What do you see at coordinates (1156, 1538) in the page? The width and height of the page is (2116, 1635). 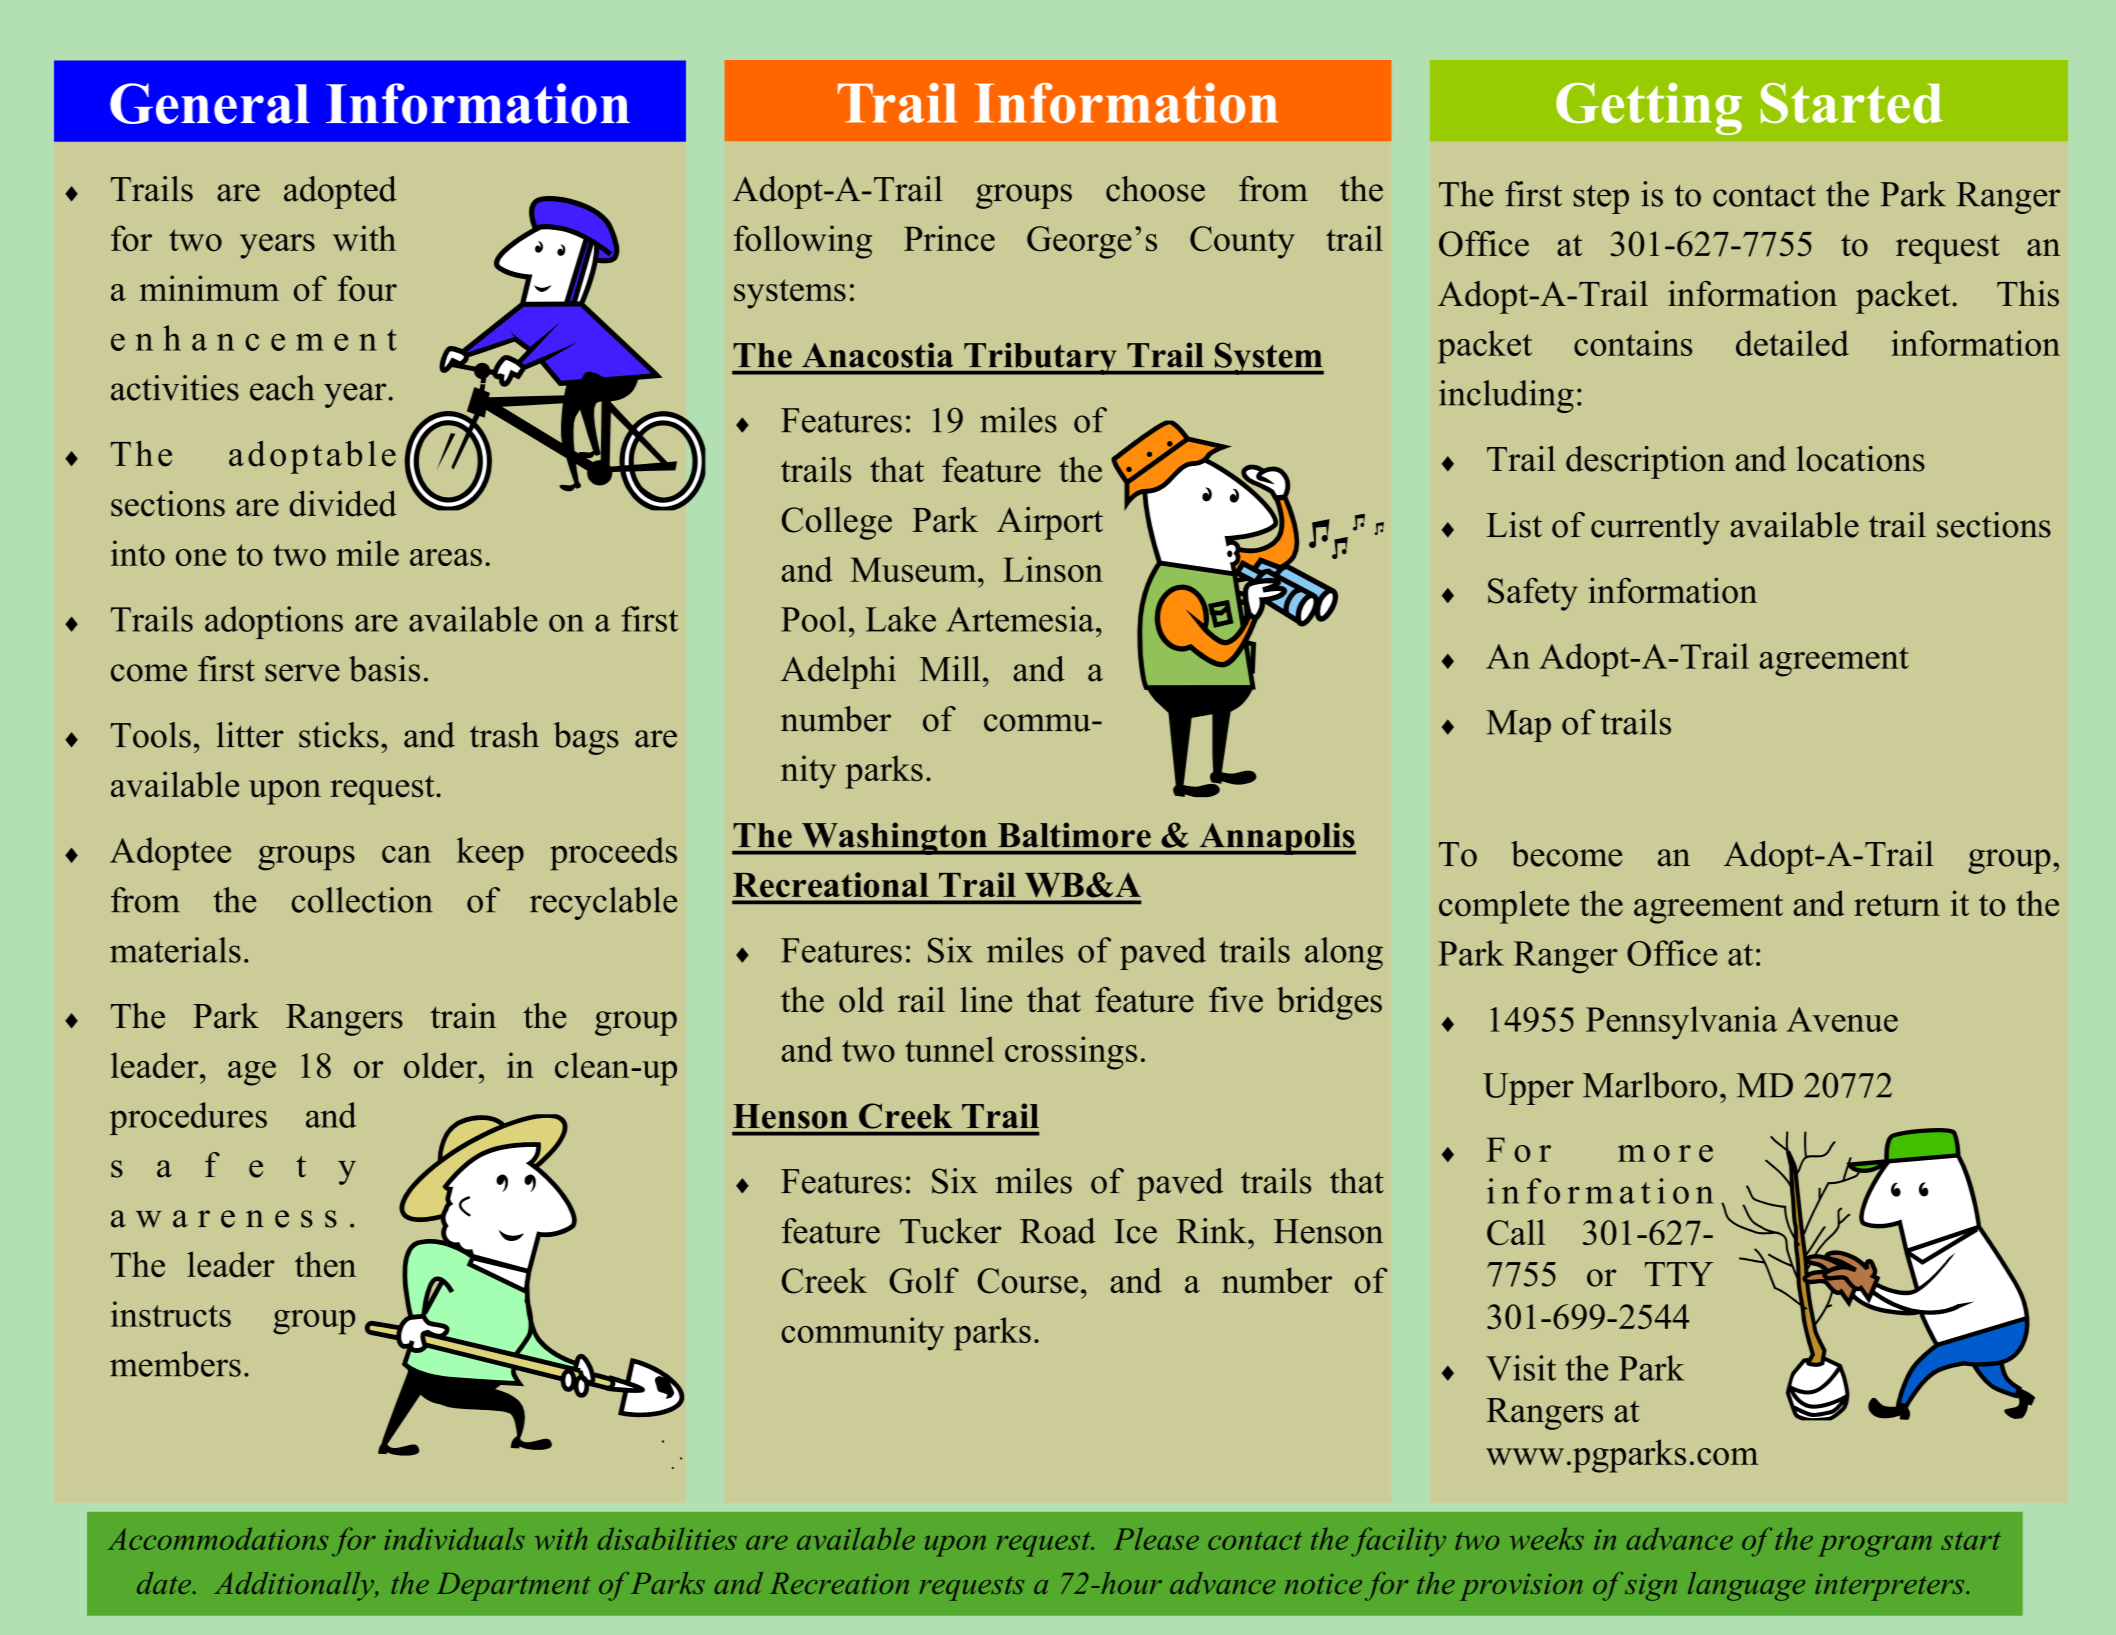 I see `Please` at bounding box center [1156, 1538].
